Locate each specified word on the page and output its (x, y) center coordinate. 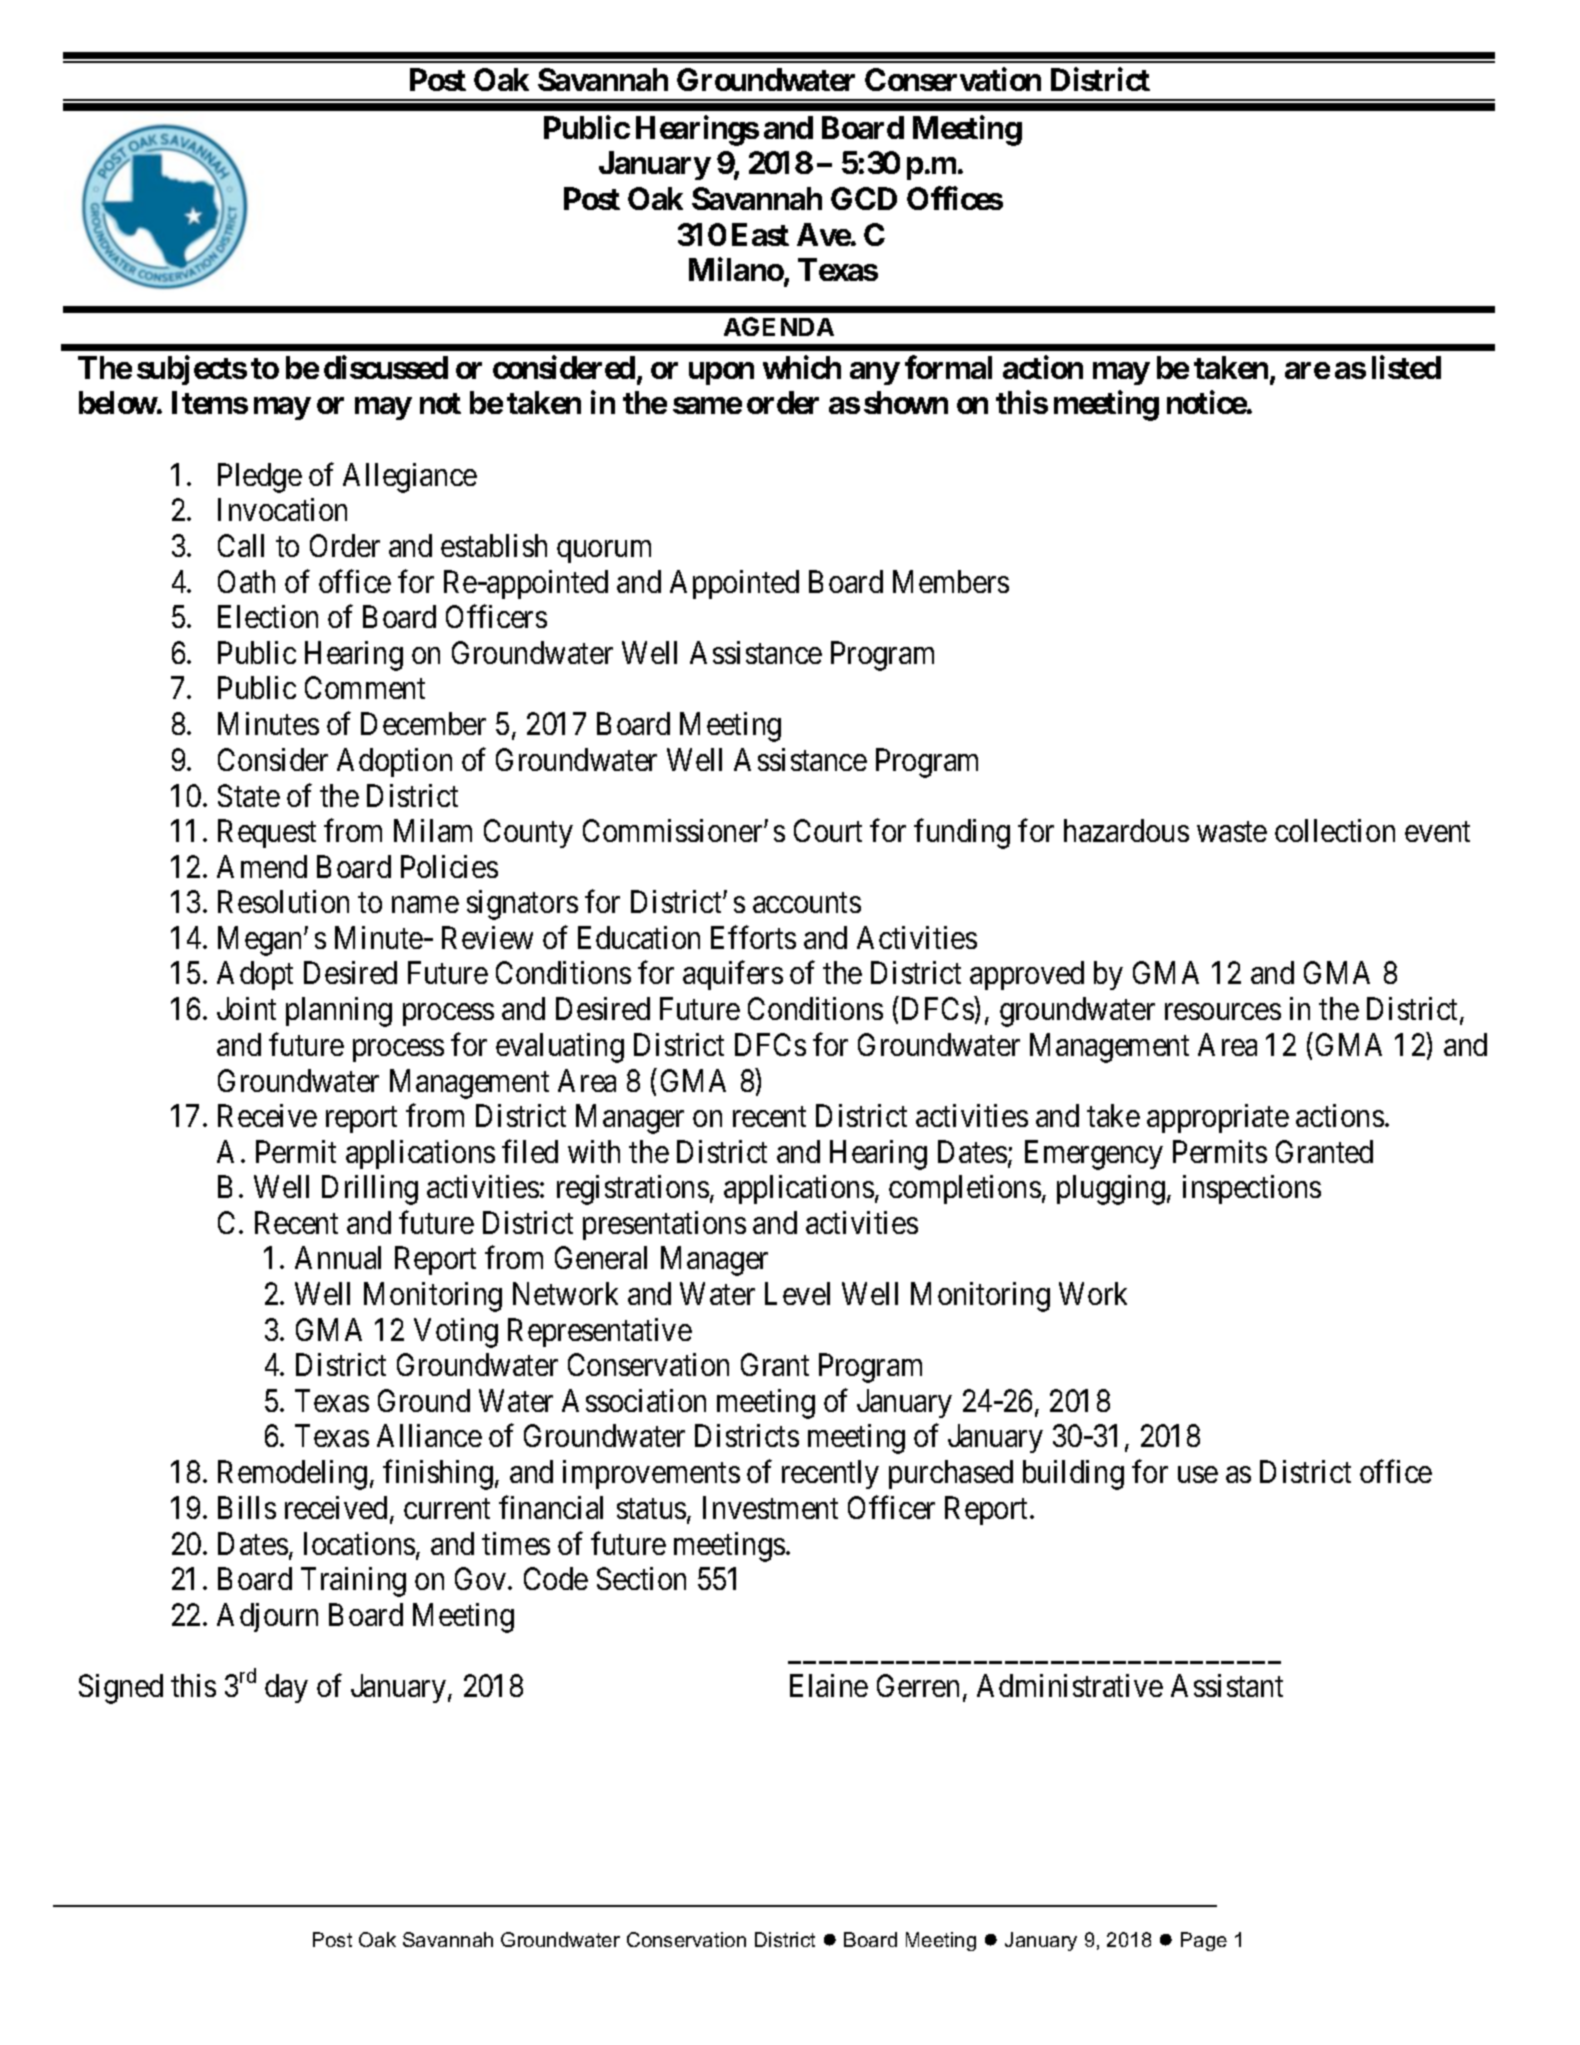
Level (797, 1293)
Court (828, 830)
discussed (386, 367)
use (1198, 1475)
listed (1406, 367)
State (249, 795)
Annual (338, 1257)
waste (1232, 832)
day (286, 1688)
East (760, 234)
